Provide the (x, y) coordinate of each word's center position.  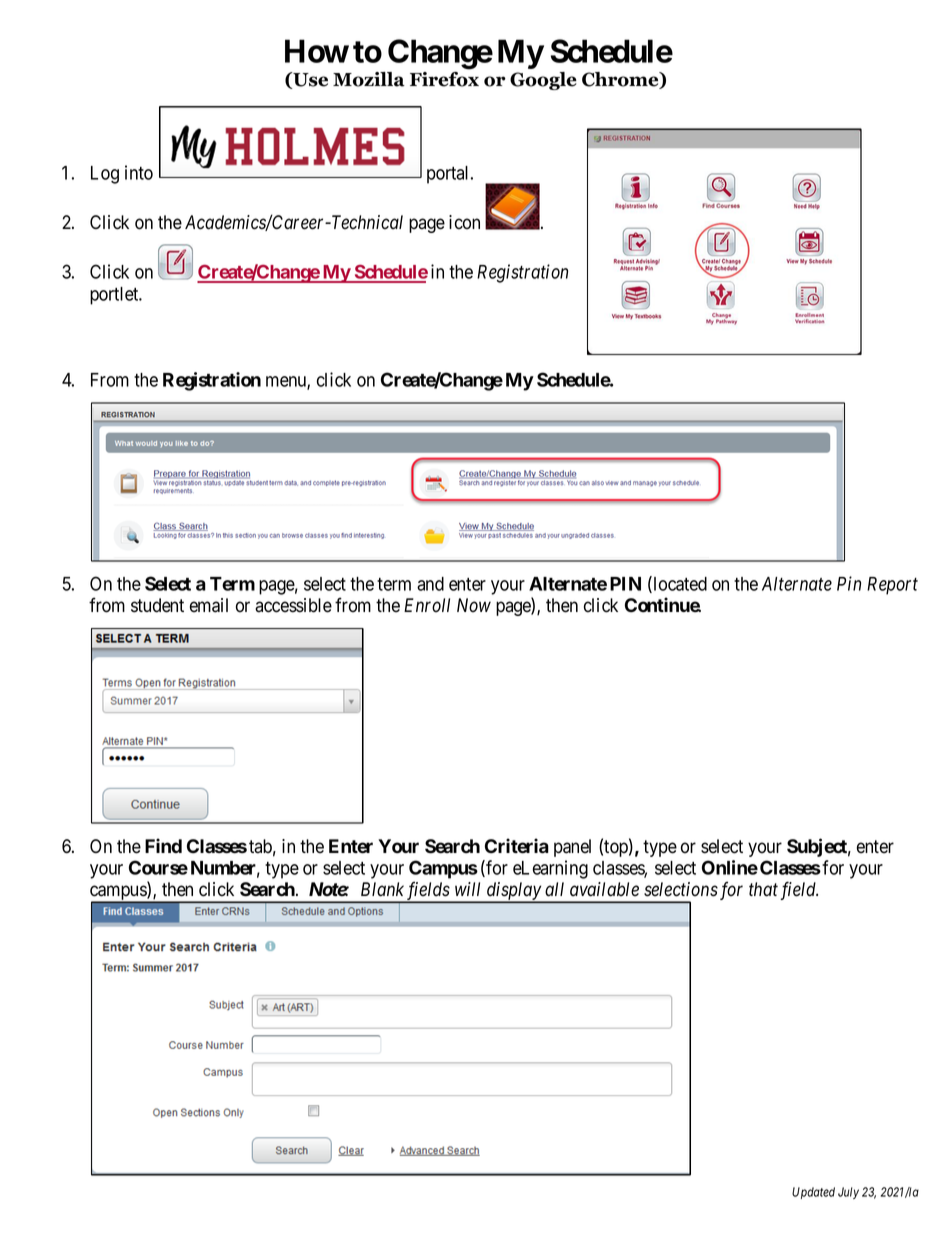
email (209, 605)
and (430, 584)
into (139, 172)
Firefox (444, 79)
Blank (382, 889)
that (763, 889)
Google (543, 81)
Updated (813, 1193)
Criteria (517, 846)
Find (163, 845)
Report (892, 586)
